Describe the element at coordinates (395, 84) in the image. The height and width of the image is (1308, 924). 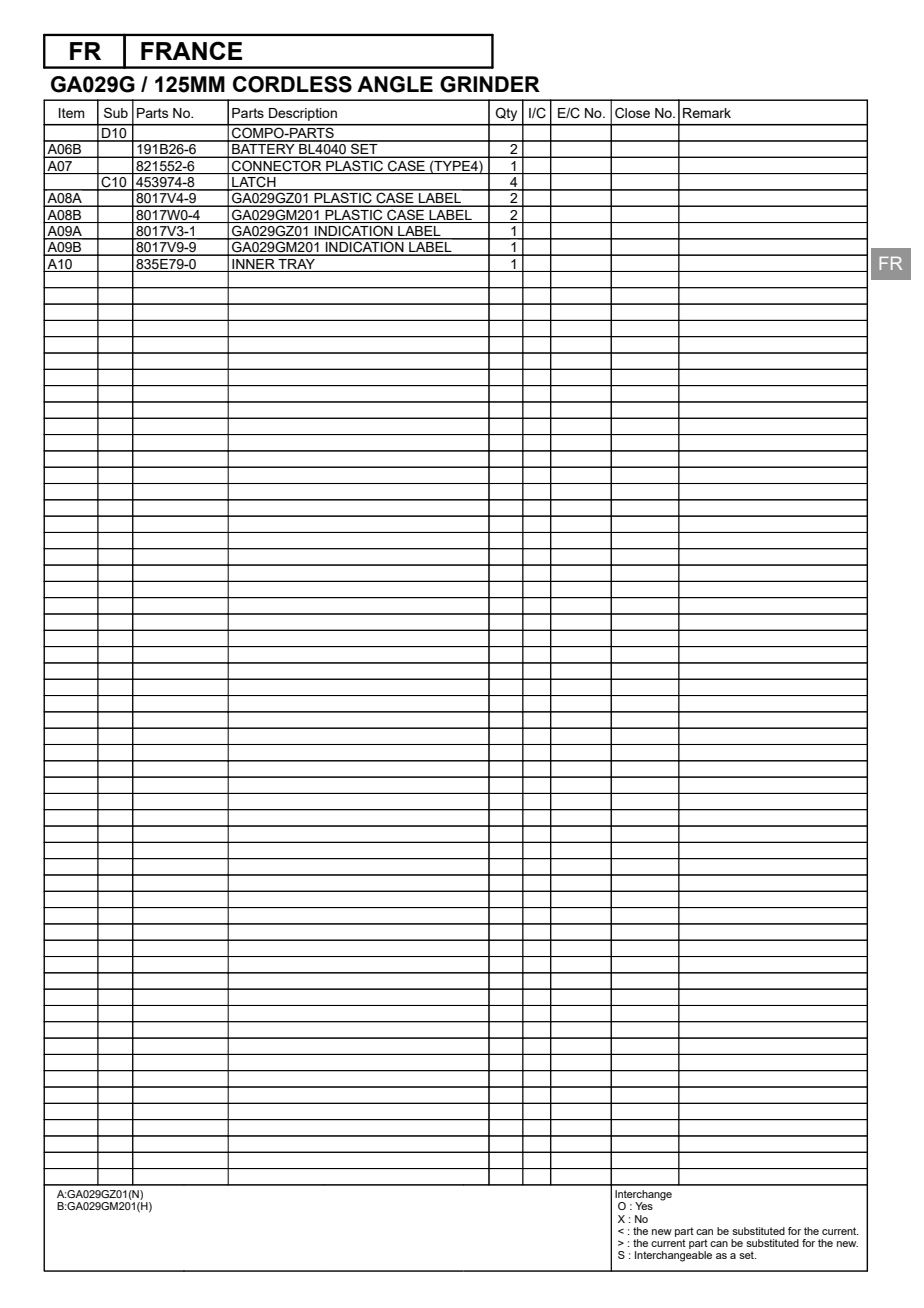
I see `ANGLE` at that location.
